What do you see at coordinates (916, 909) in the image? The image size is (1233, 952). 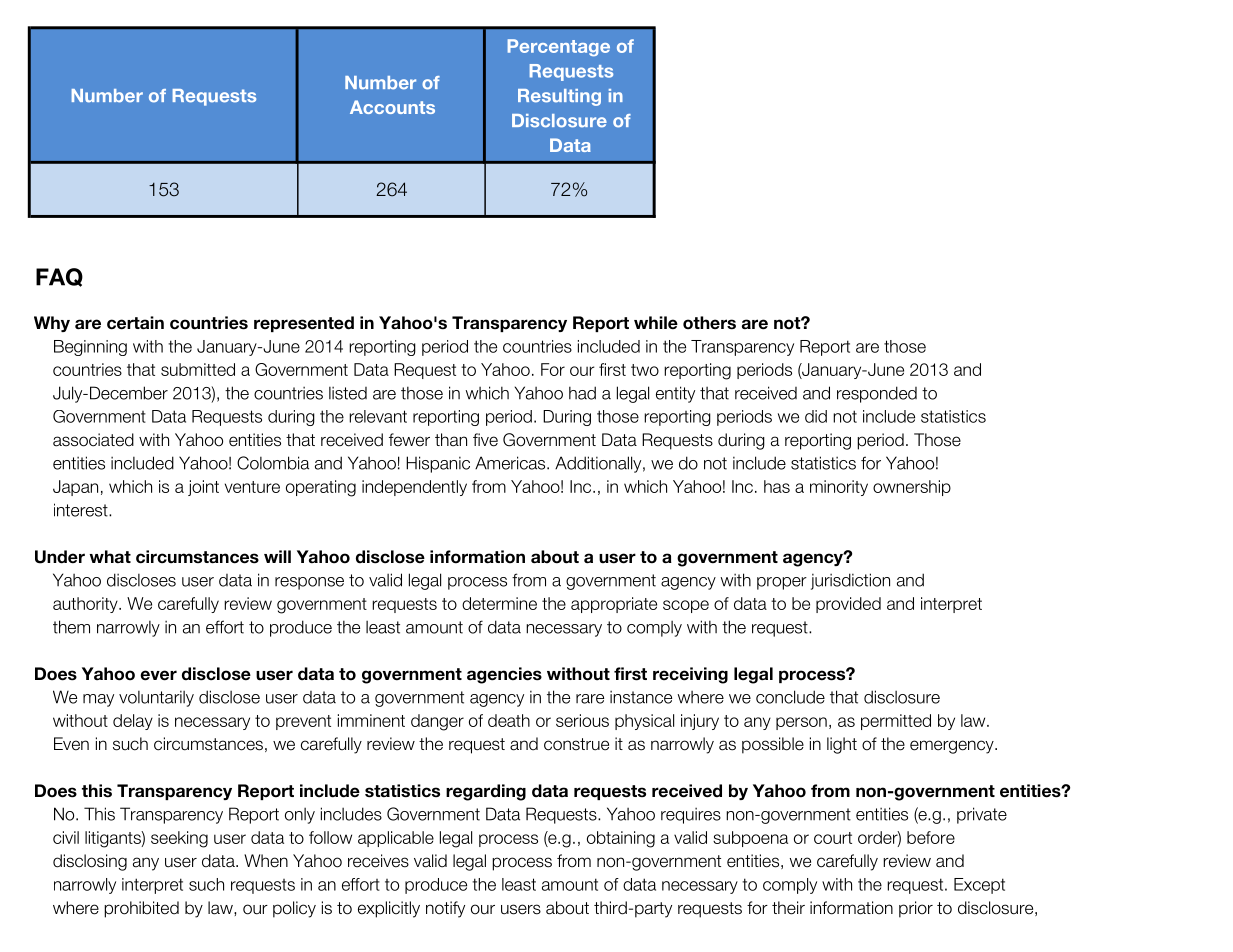 I see `prior` at bounding box center [916, 909].
